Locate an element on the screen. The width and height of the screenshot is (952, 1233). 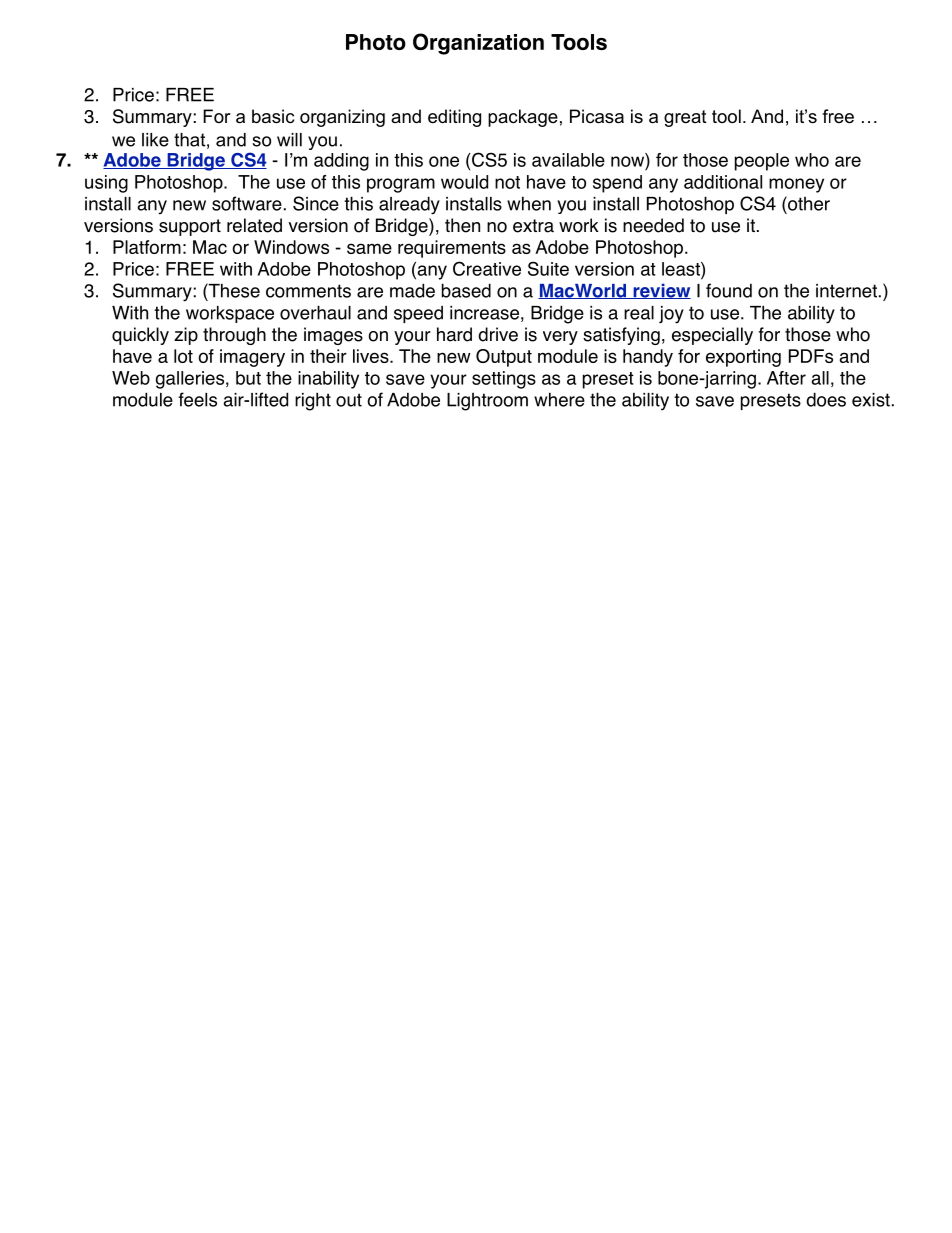
Organization is located at coordinates (478, 44).
